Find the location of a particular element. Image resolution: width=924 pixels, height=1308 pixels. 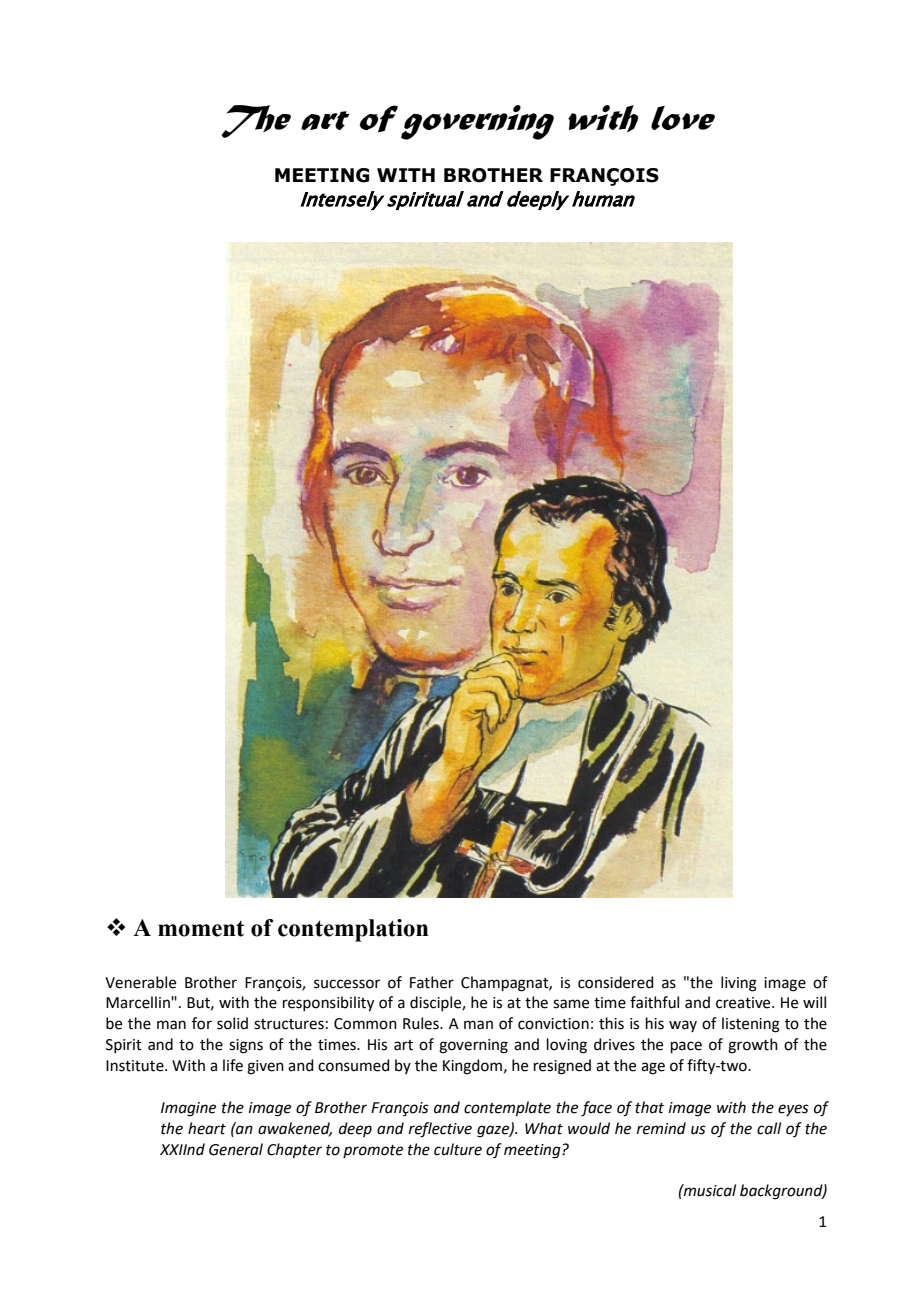

living is located at coordinates (739, 984).
